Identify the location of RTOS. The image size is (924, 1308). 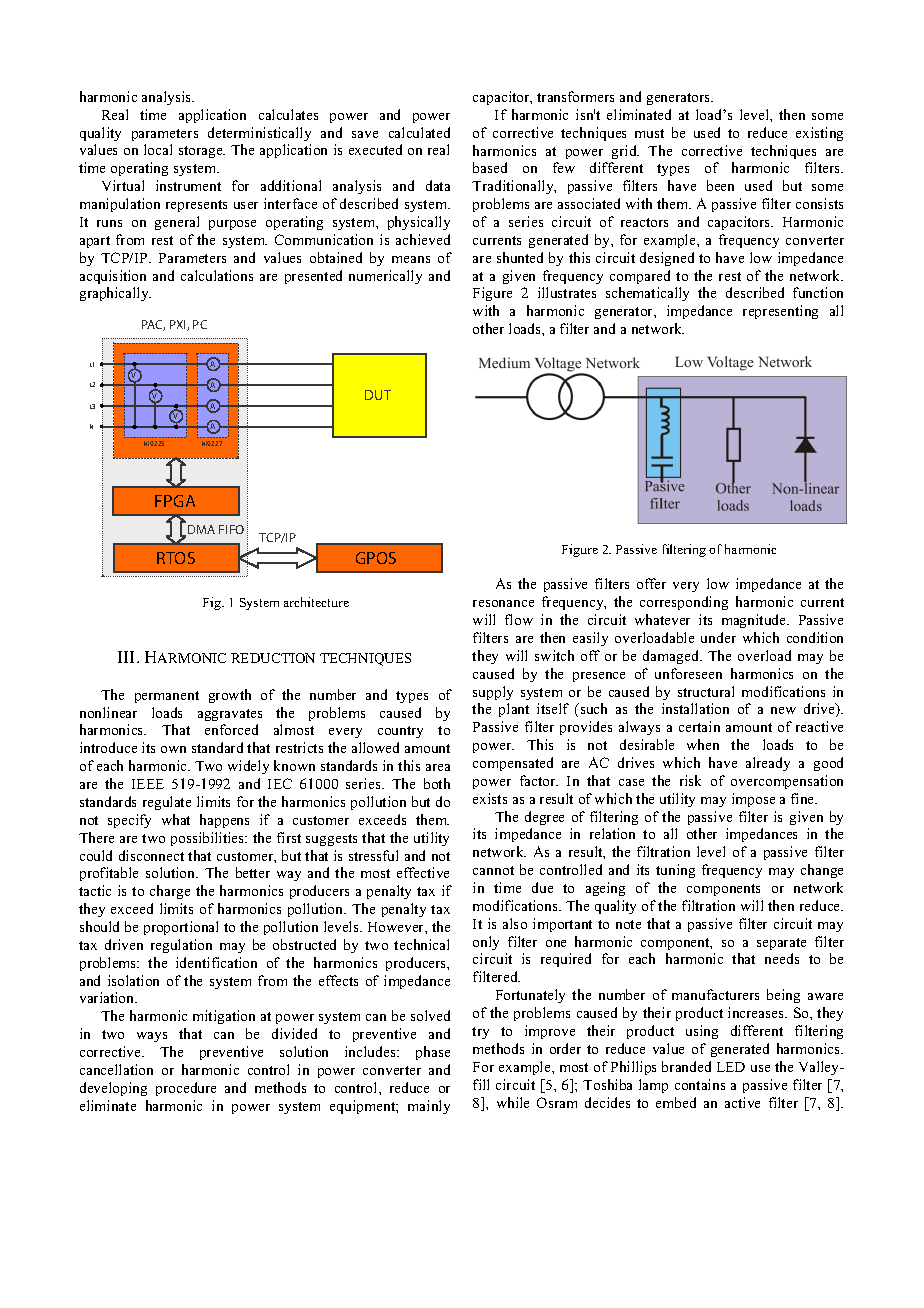
(176, 558).
